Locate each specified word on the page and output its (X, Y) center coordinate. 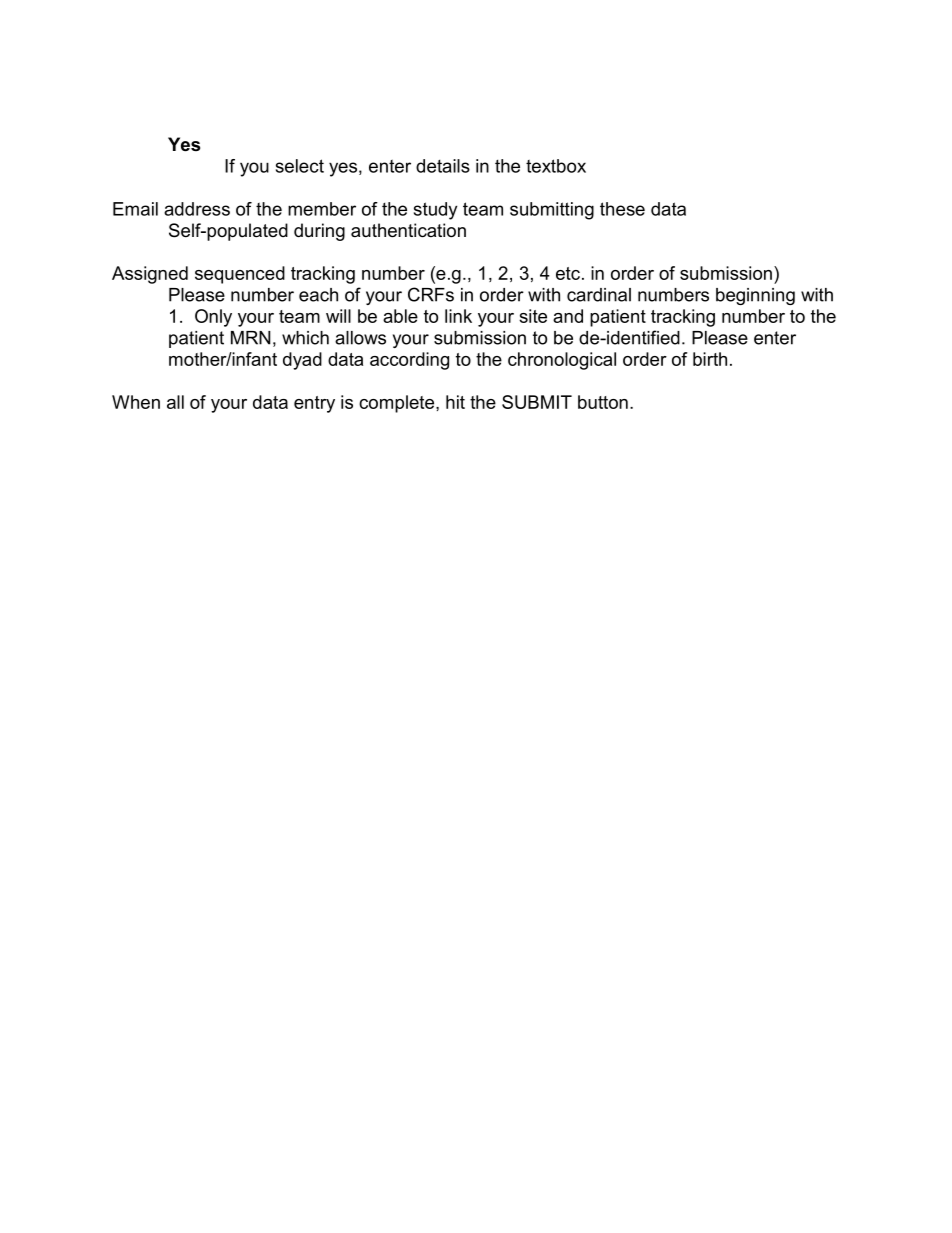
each (318, 295)
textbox (556, 166)
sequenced (240, 275)
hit (455, 402)
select (300, 166)
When (136, 402)
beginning (755, 296)
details (443, 166)
